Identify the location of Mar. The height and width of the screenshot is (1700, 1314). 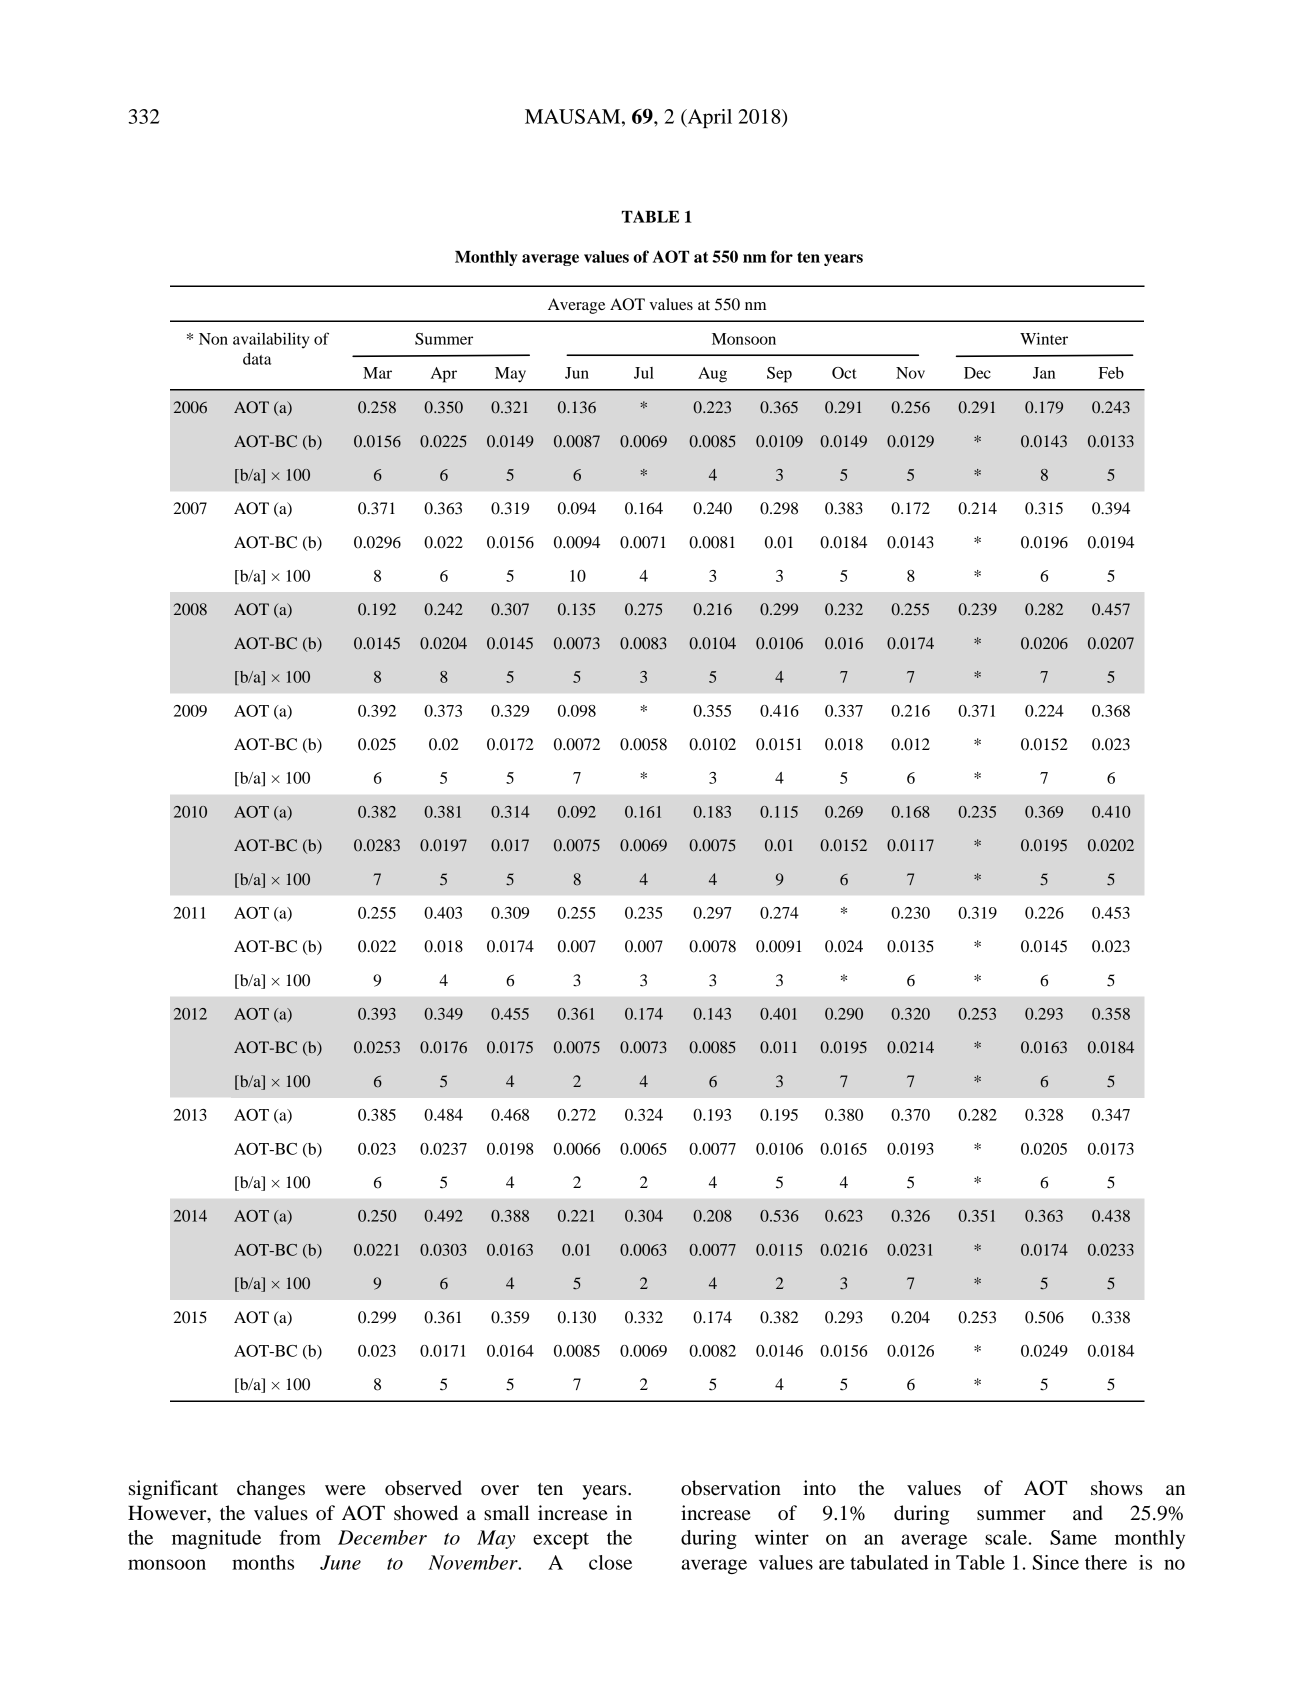
(377, 373).
